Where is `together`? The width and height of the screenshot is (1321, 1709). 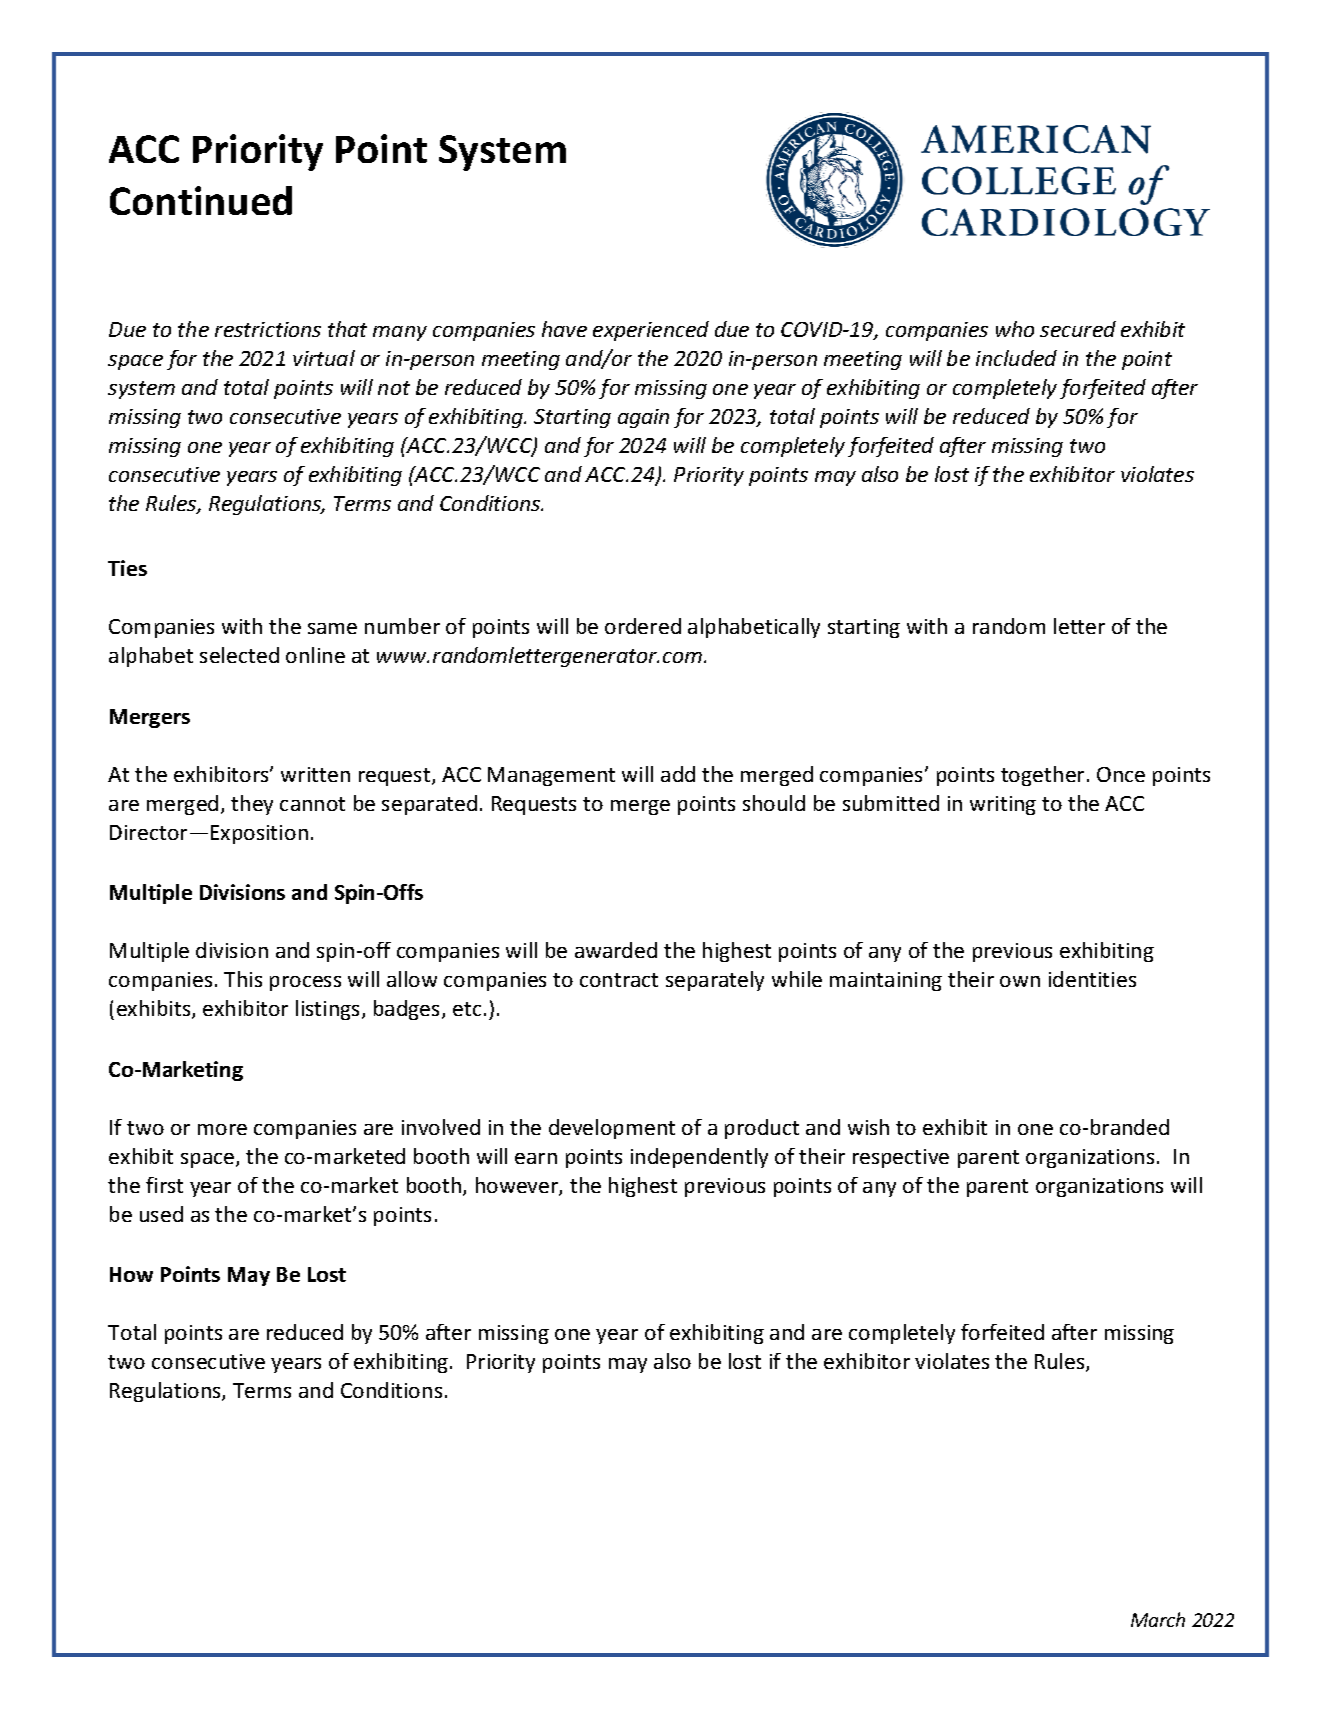
together is located at coordinates (1042, 776).
